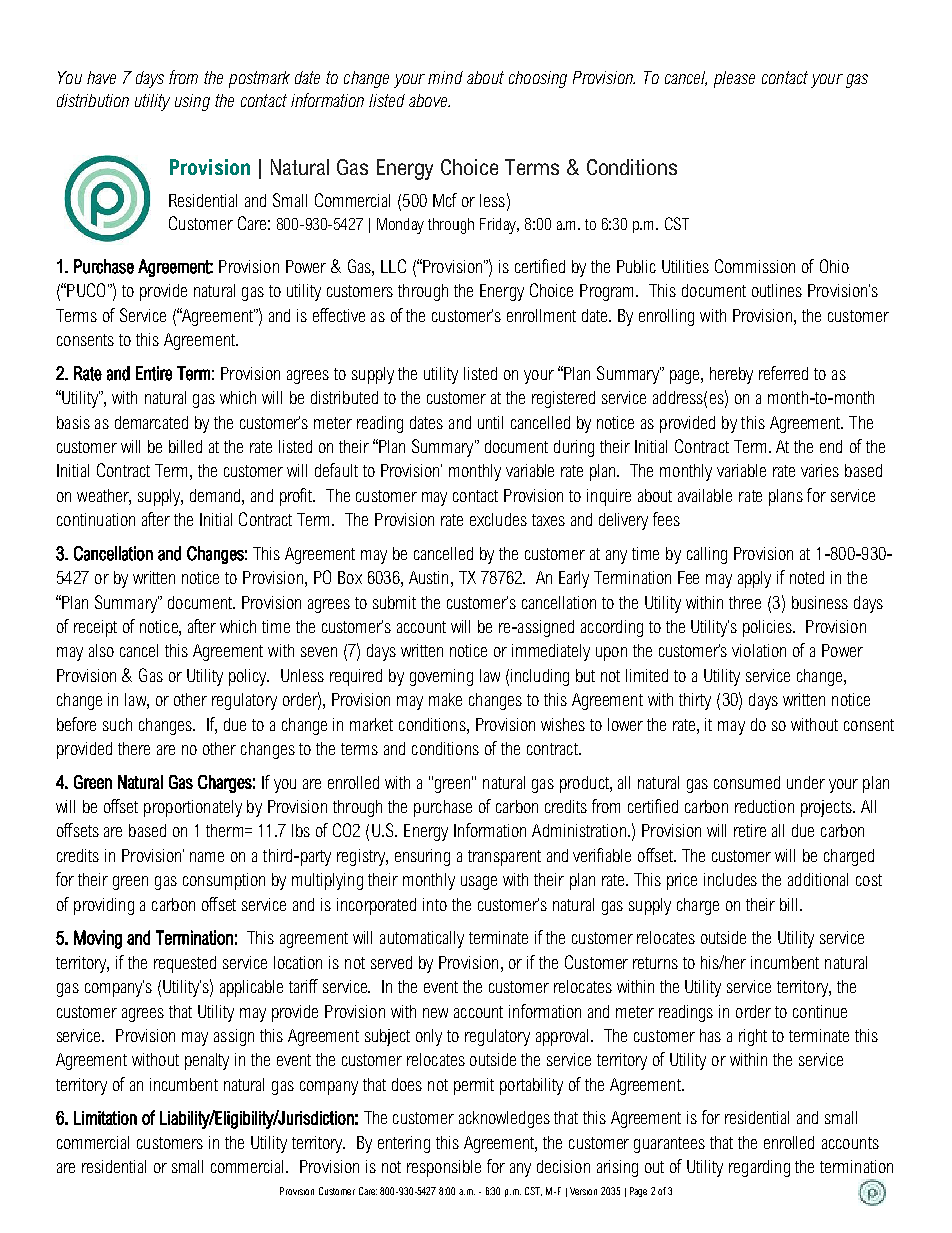  I want to click on governing, so click(441, 677).
